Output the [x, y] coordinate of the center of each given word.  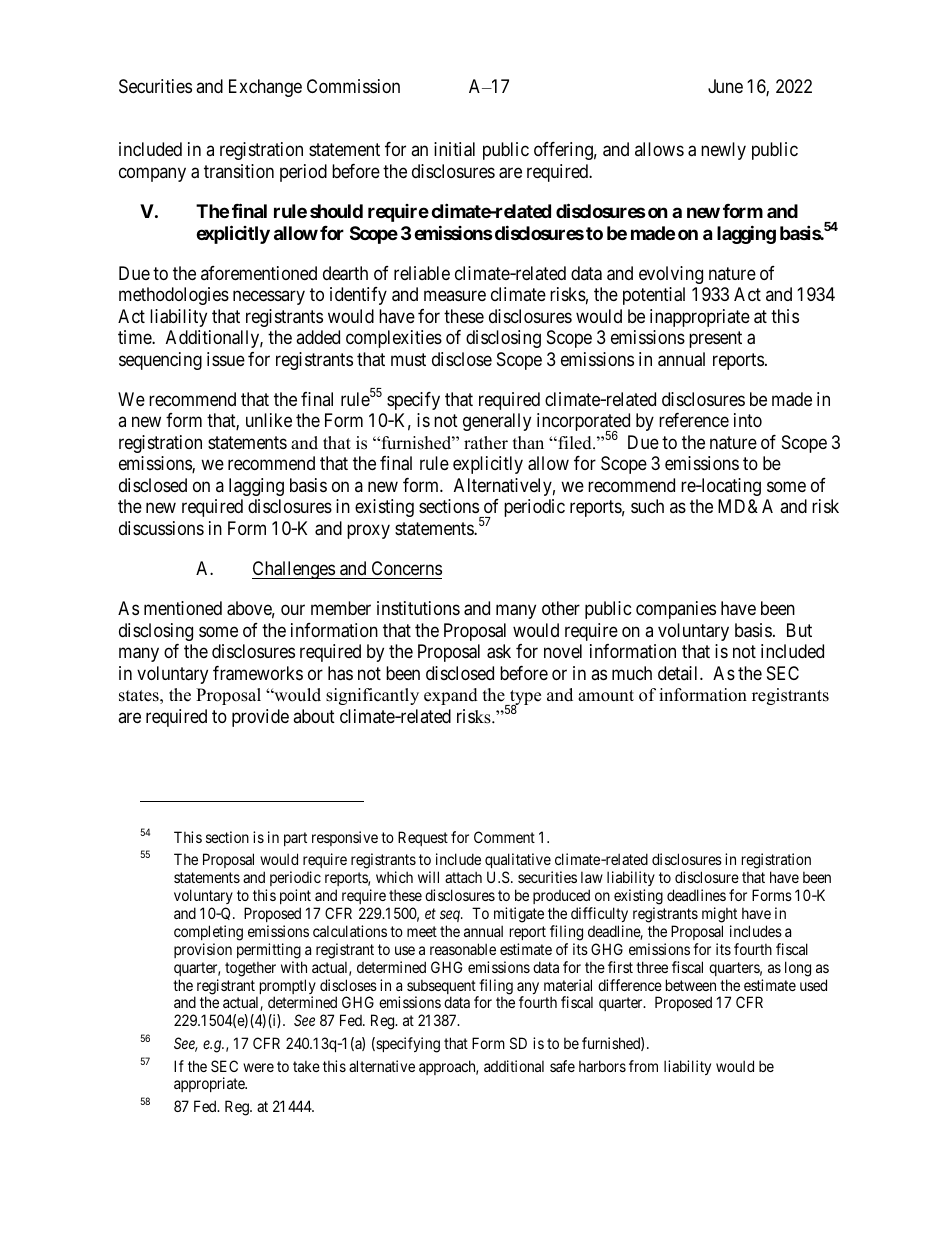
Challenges [294, 570]
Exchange [265, 88]
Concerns [407, 568]
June [725, 86]
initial [454, 149]
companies [676, 610]
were [258, 1067]
